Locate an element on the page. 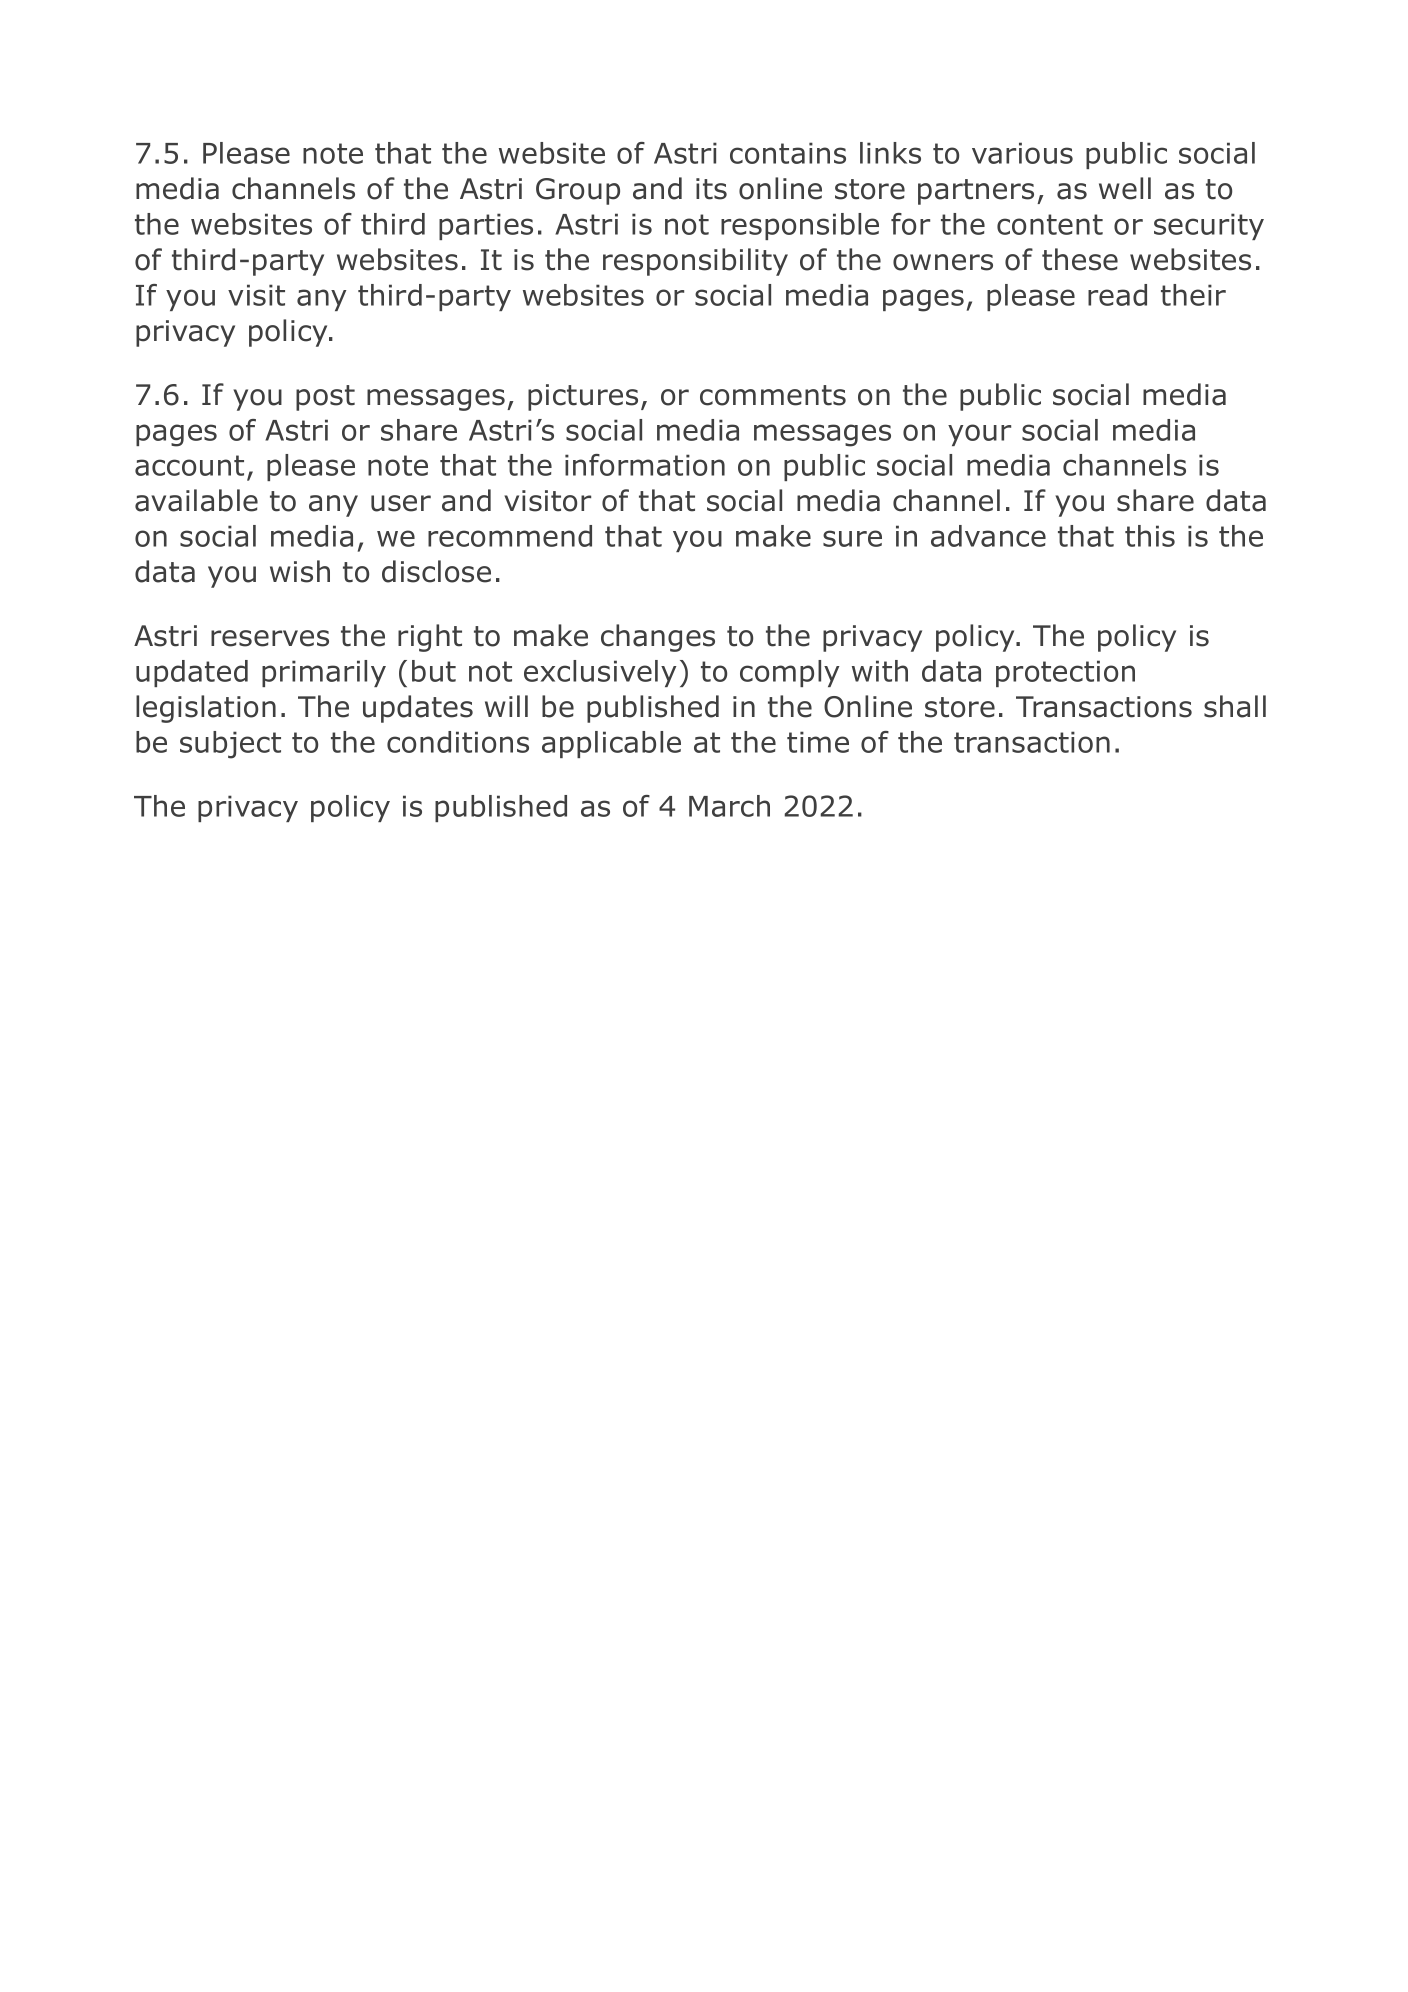  protection is located at coordinates (1065, 673).
